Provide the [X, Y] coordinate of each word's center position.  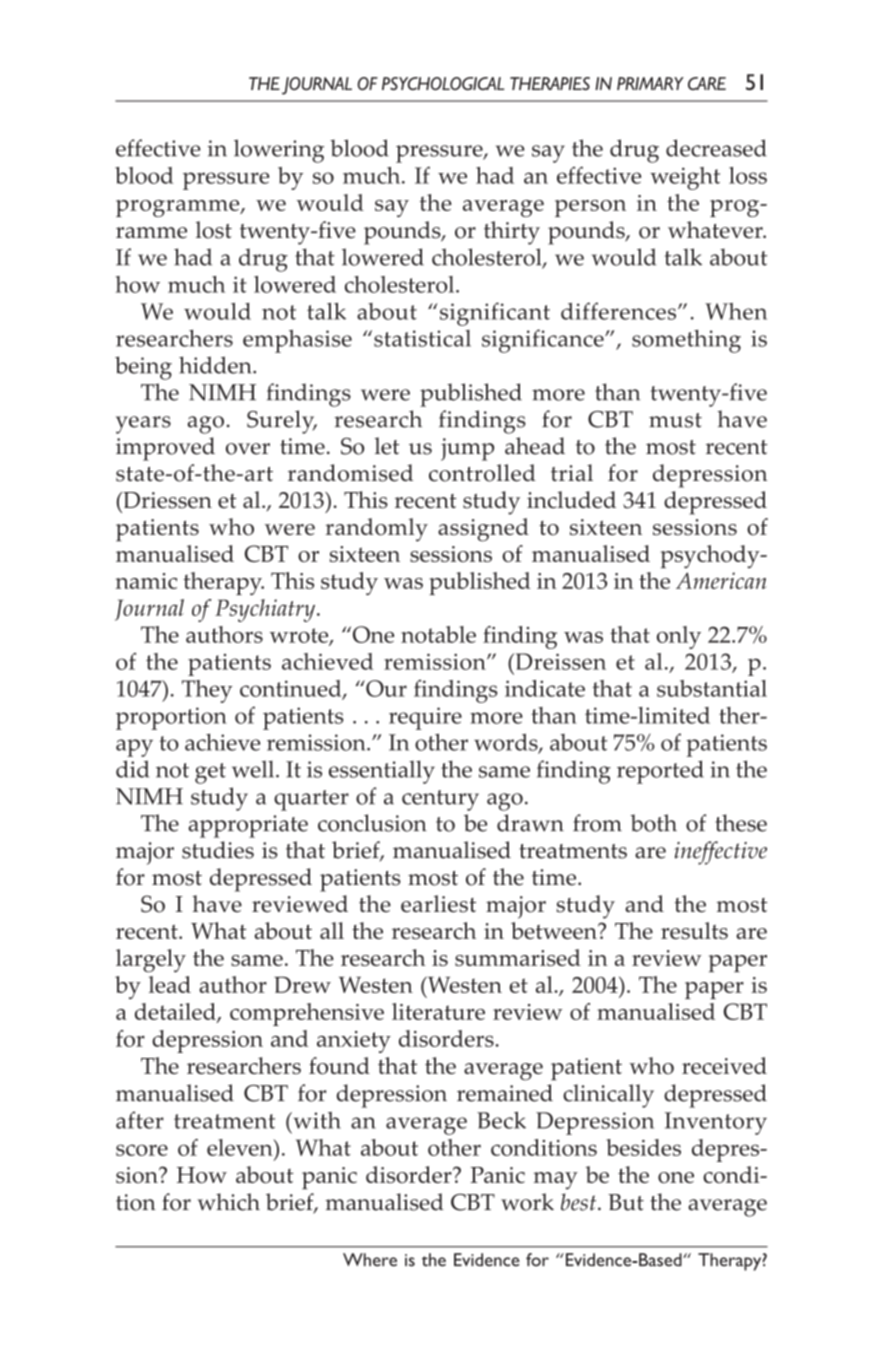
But [626, 1202]
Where [370, 1260]
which [228, 1202]
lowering [279, 151]
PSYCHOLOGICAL [443, 83]
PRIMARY [650, 83]
